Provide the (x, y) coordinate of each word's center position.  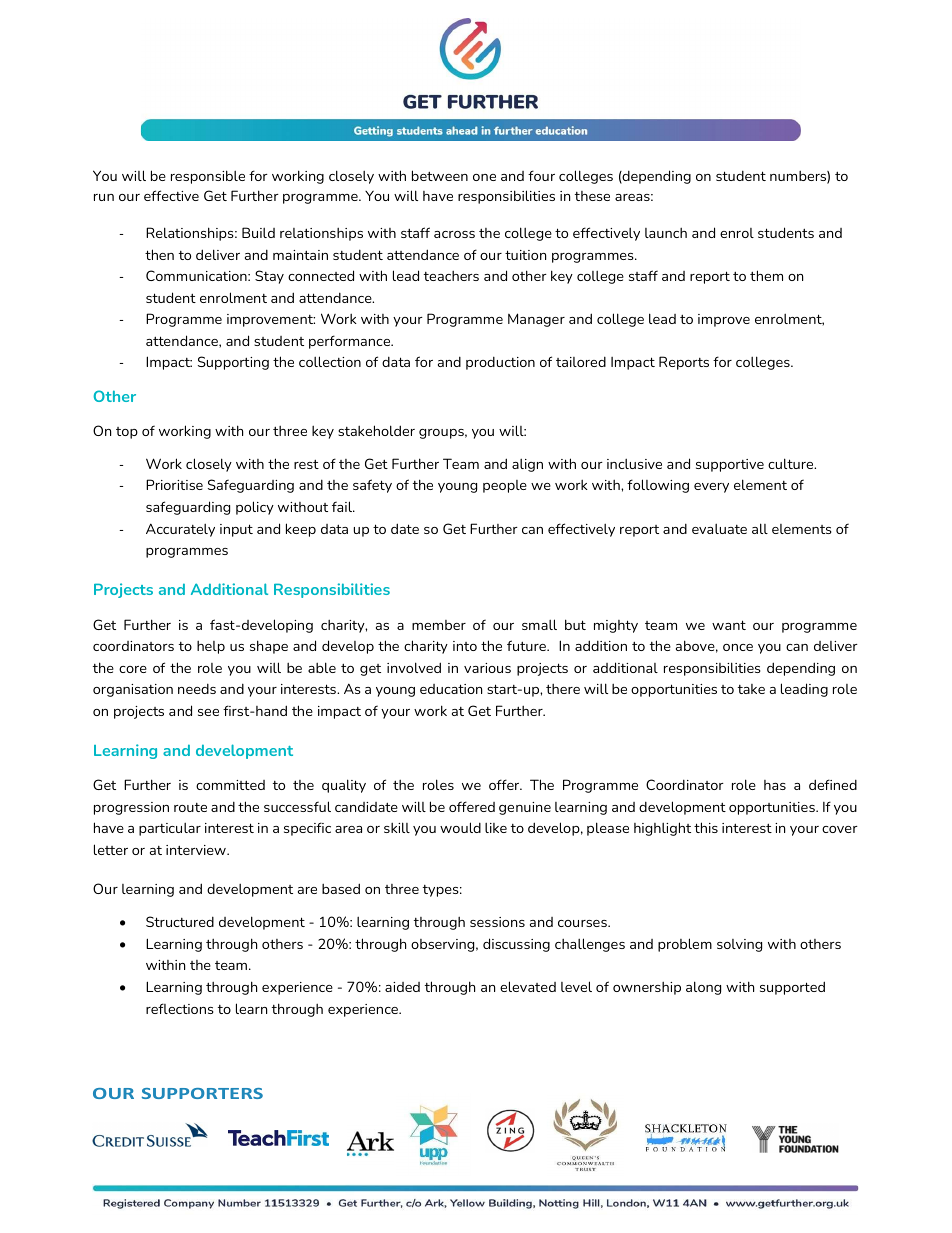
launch (666, 232)
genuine (525, 808)
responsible (208, 177)
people (505, 486)
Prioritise (174, 484)
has (775, 785)
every (711, 488)
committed (230, 785)
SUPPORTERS (202, 1093)
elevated (528, 986)
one (484, 177)
